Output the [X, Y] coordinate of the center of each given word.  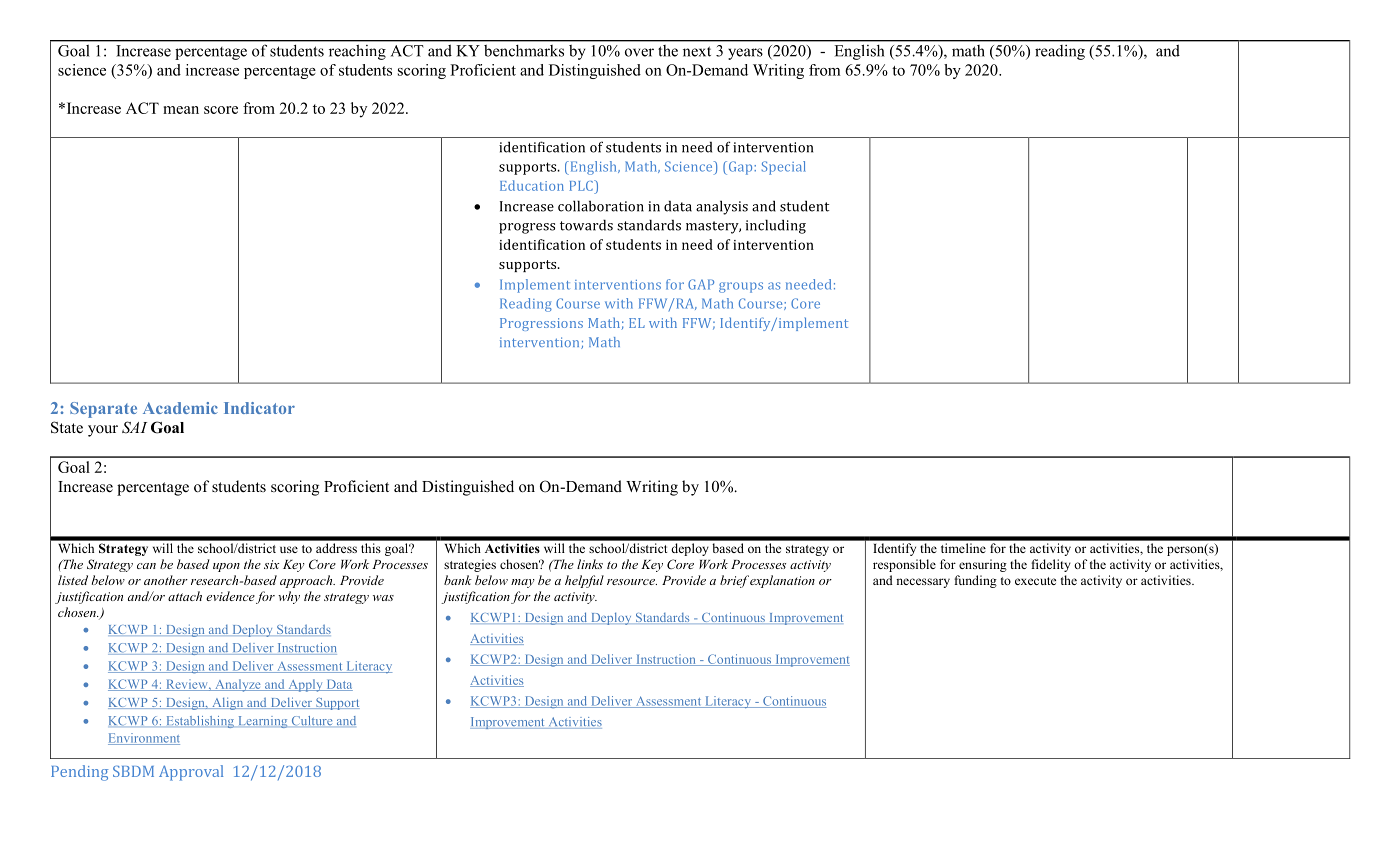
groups [741, 287]
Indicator [259, 408]
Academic [180, 408]
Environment [144, 739]
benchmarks [524, 51]
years [745, 54]
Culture [312, 721]
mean [181, 110]
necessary [923, 583]
